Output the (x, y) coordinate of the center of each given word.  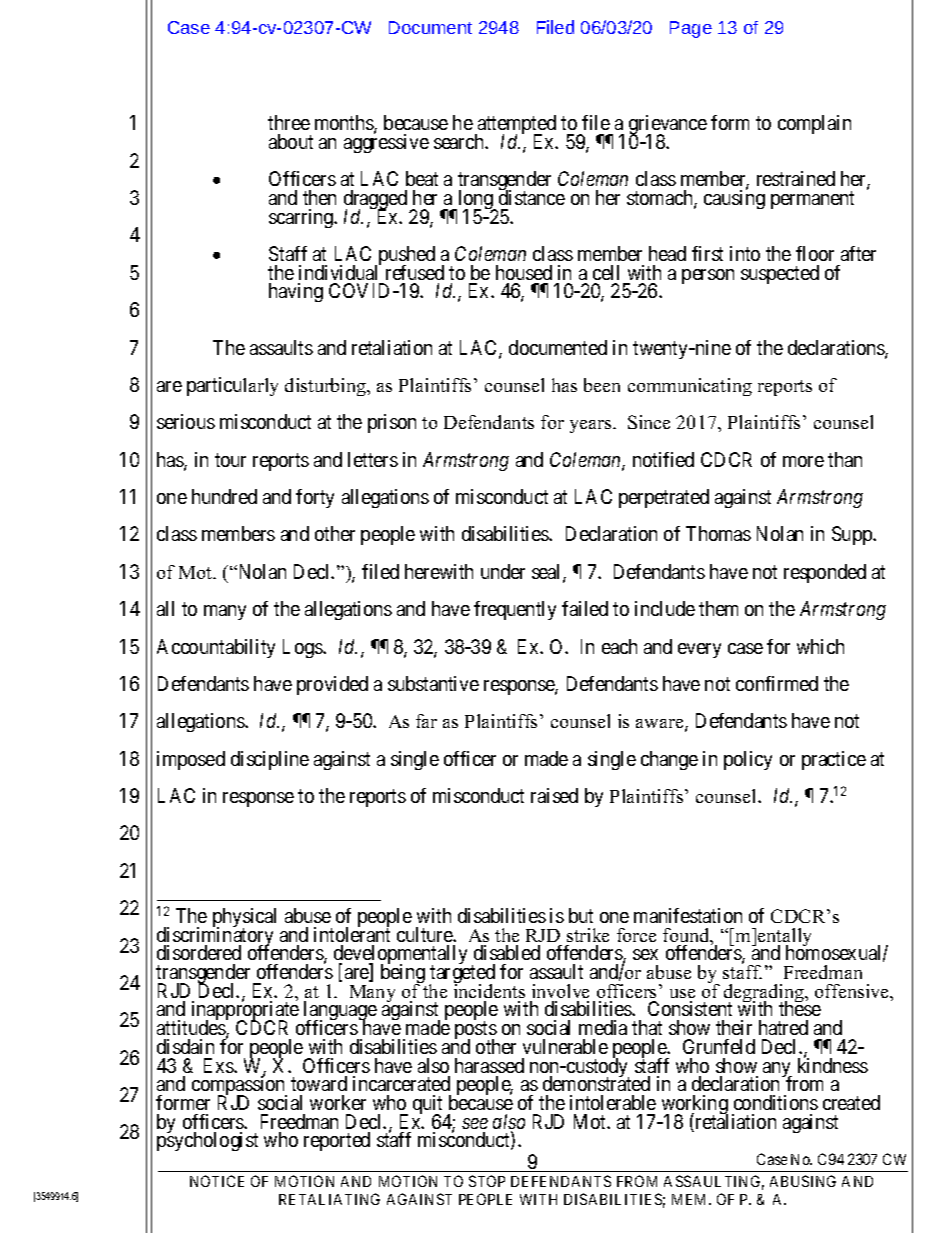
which (820, 646)
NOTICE (217, 1181)
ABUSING (803, 1181)
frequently (515, 610)
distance (532, 197)
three (289, 122)
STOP (487, 1181)
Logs (303, 648)
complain (814, 124)
